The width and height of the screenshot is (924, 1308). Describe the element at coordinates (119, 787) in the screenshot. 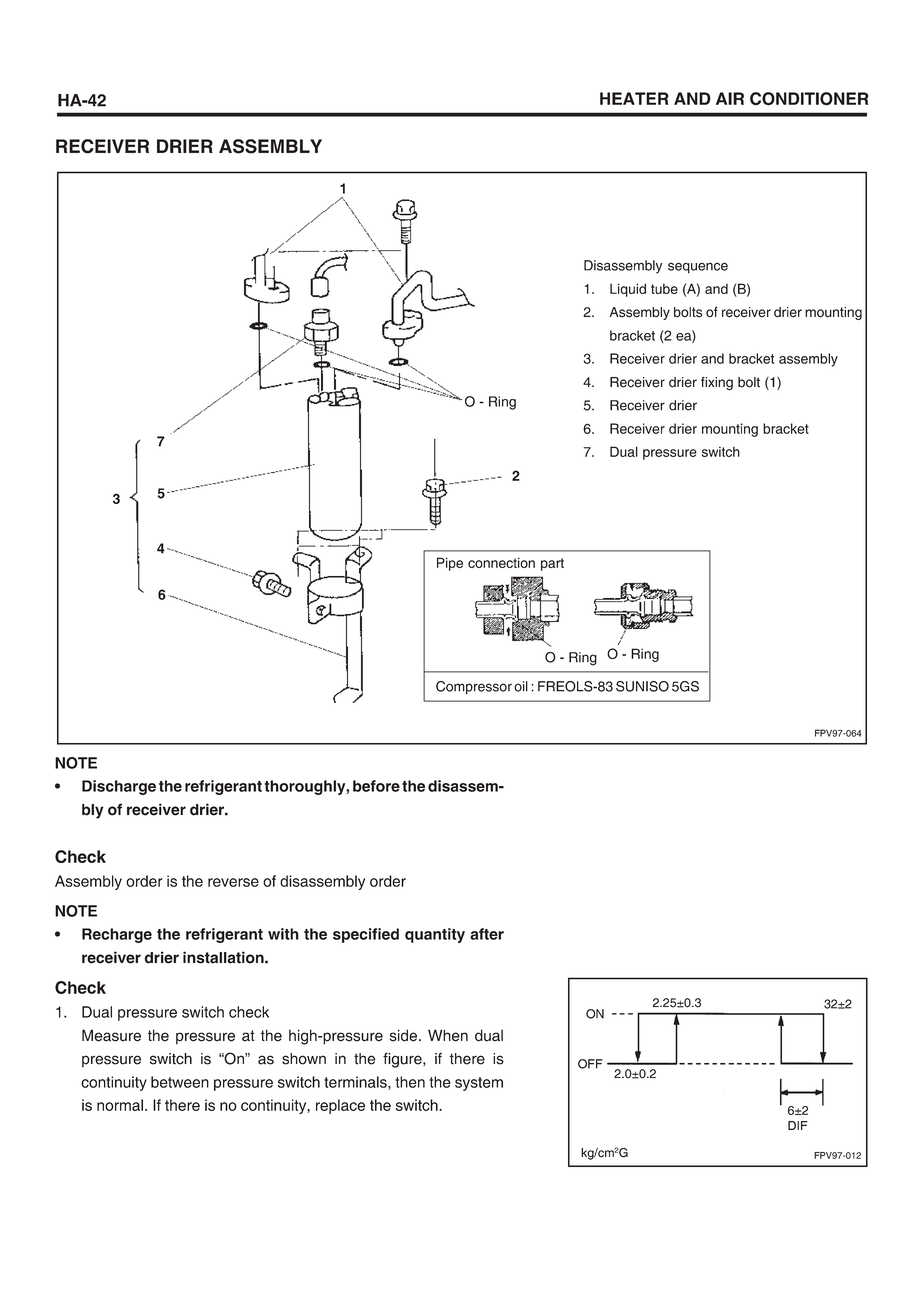

I see `Discharge` at that location.
